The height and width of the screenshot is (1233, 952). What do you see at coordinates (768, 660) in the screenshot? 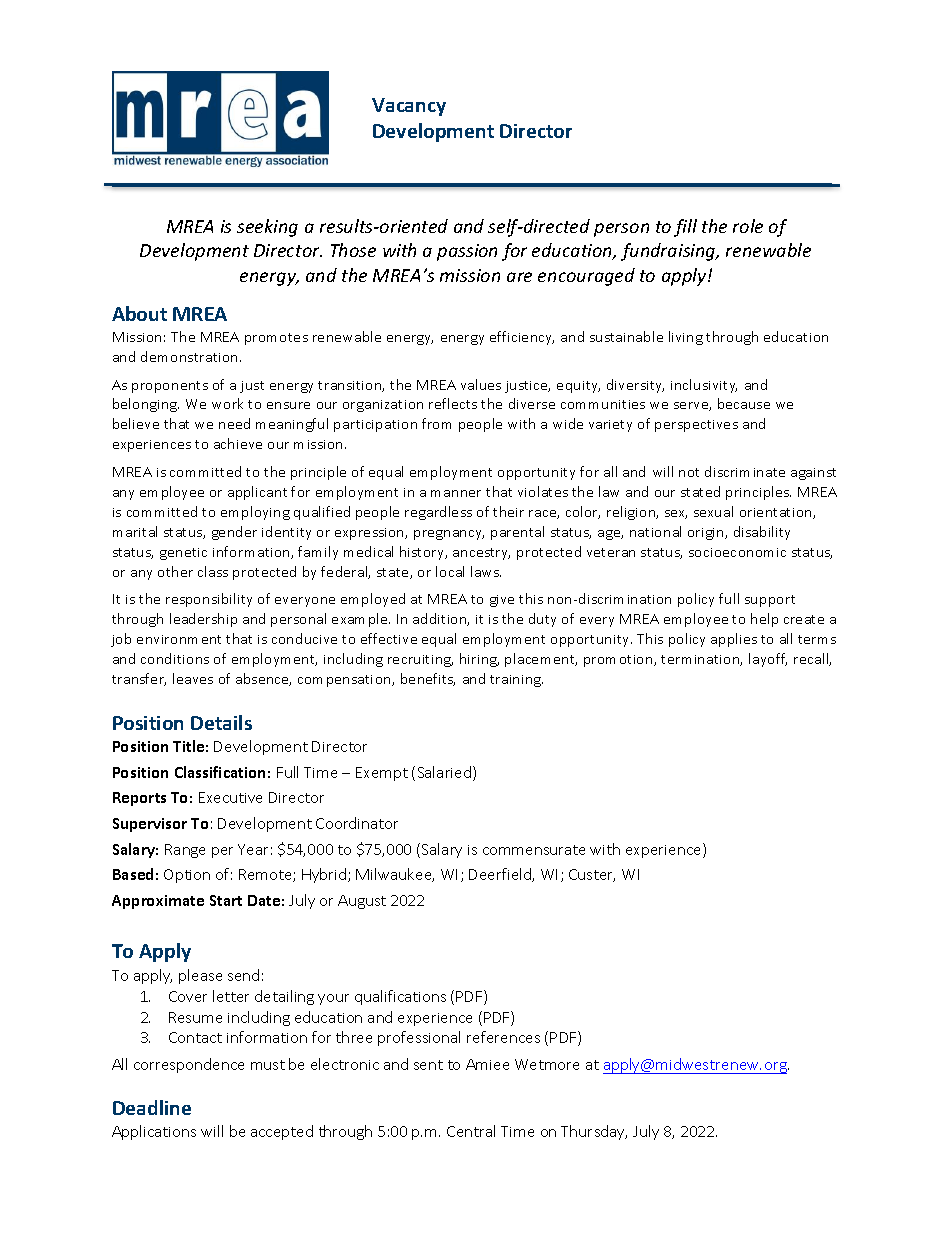
I see `layoff` at bounding box center [768, 660].
